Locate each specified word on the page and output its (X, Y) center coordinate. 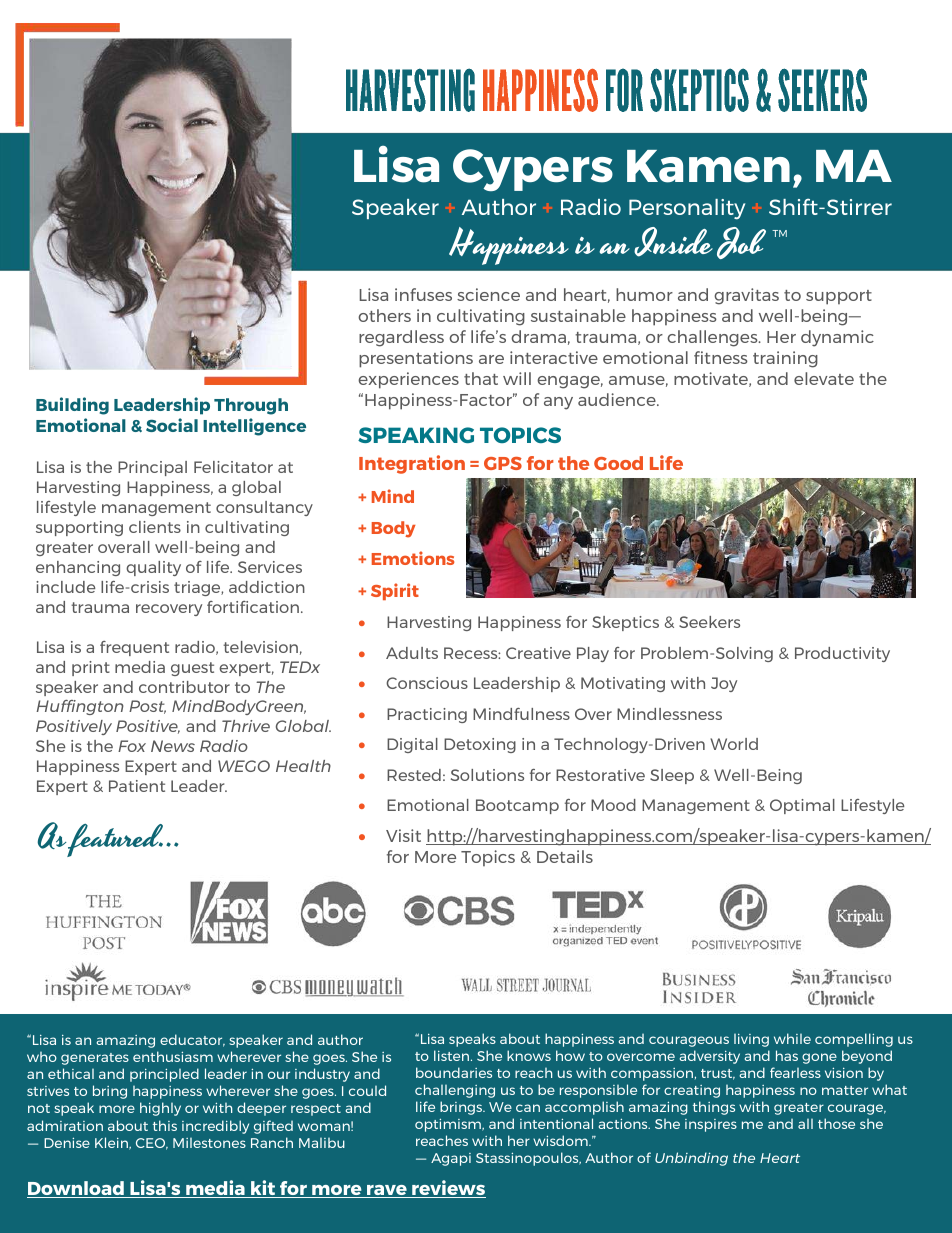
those (836, 1123)
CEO (152, 1144)
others (384, 315)
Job (741, 243)
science (488, 294)
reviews (448, 1189)
